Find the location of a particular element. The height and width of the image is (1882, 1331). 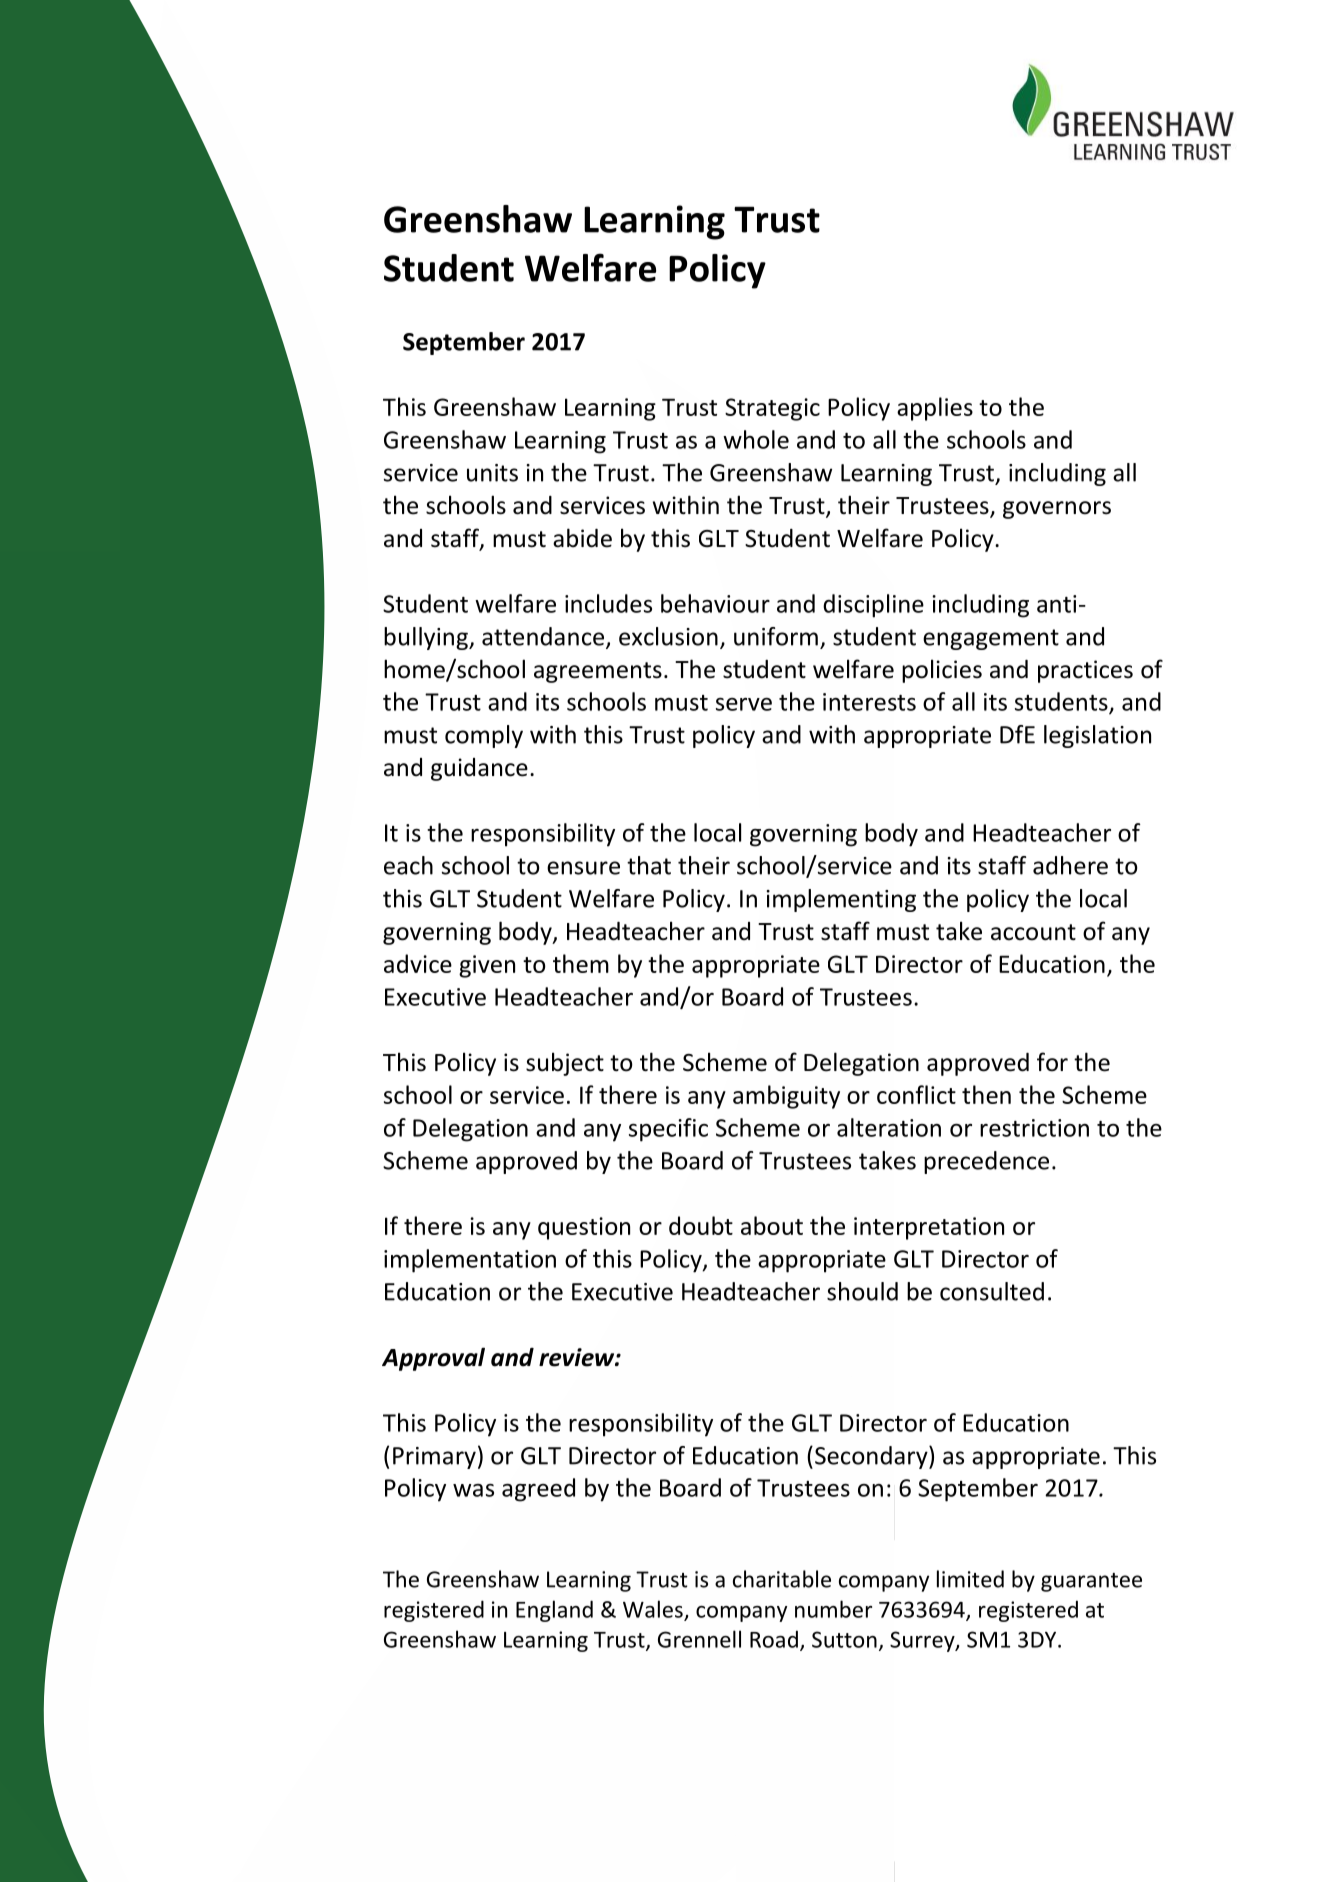

England is located at coordinates (554, 1611).
